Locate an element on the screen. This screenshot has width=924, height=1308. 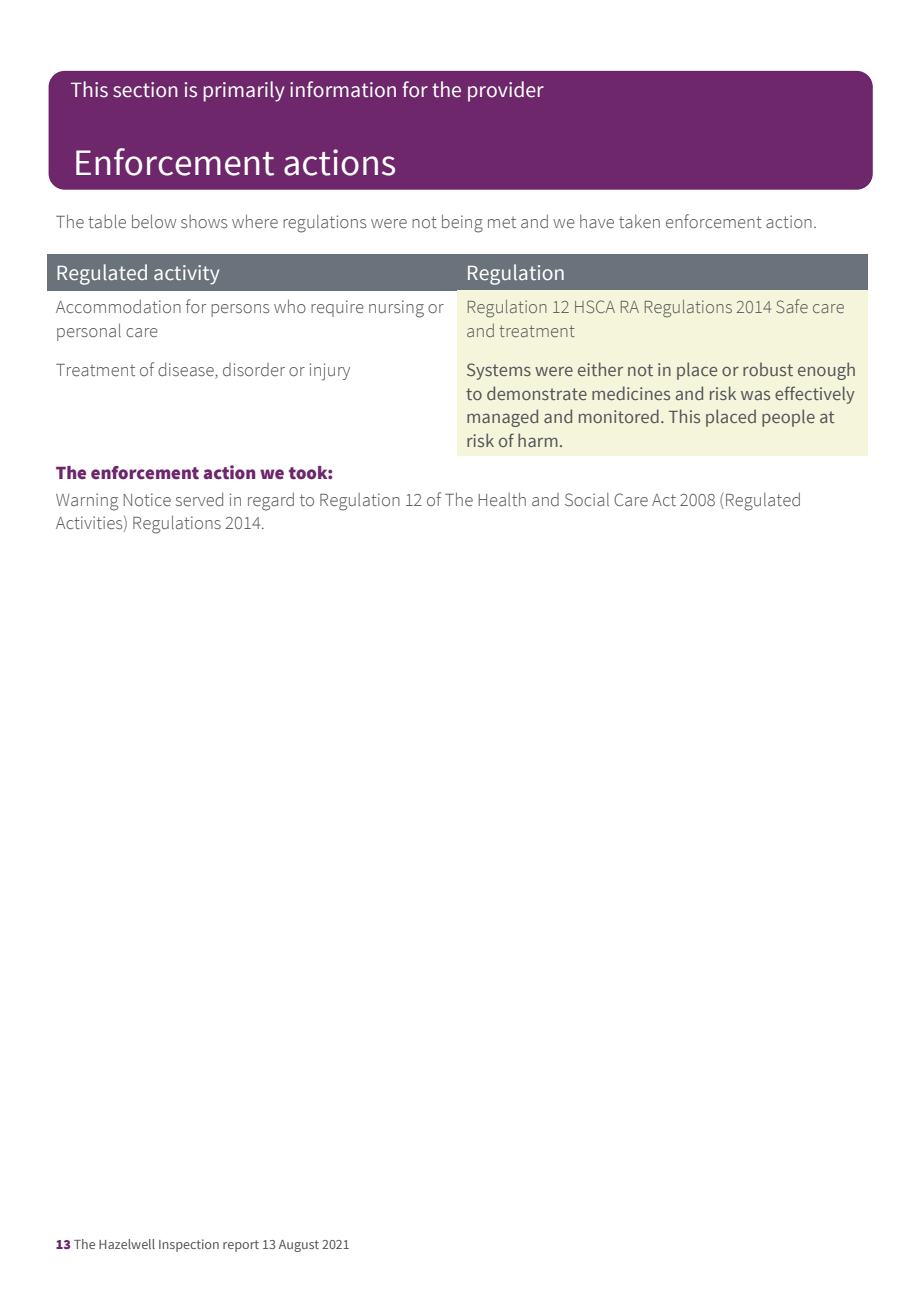
taken is located at coordinates (639, 222).
